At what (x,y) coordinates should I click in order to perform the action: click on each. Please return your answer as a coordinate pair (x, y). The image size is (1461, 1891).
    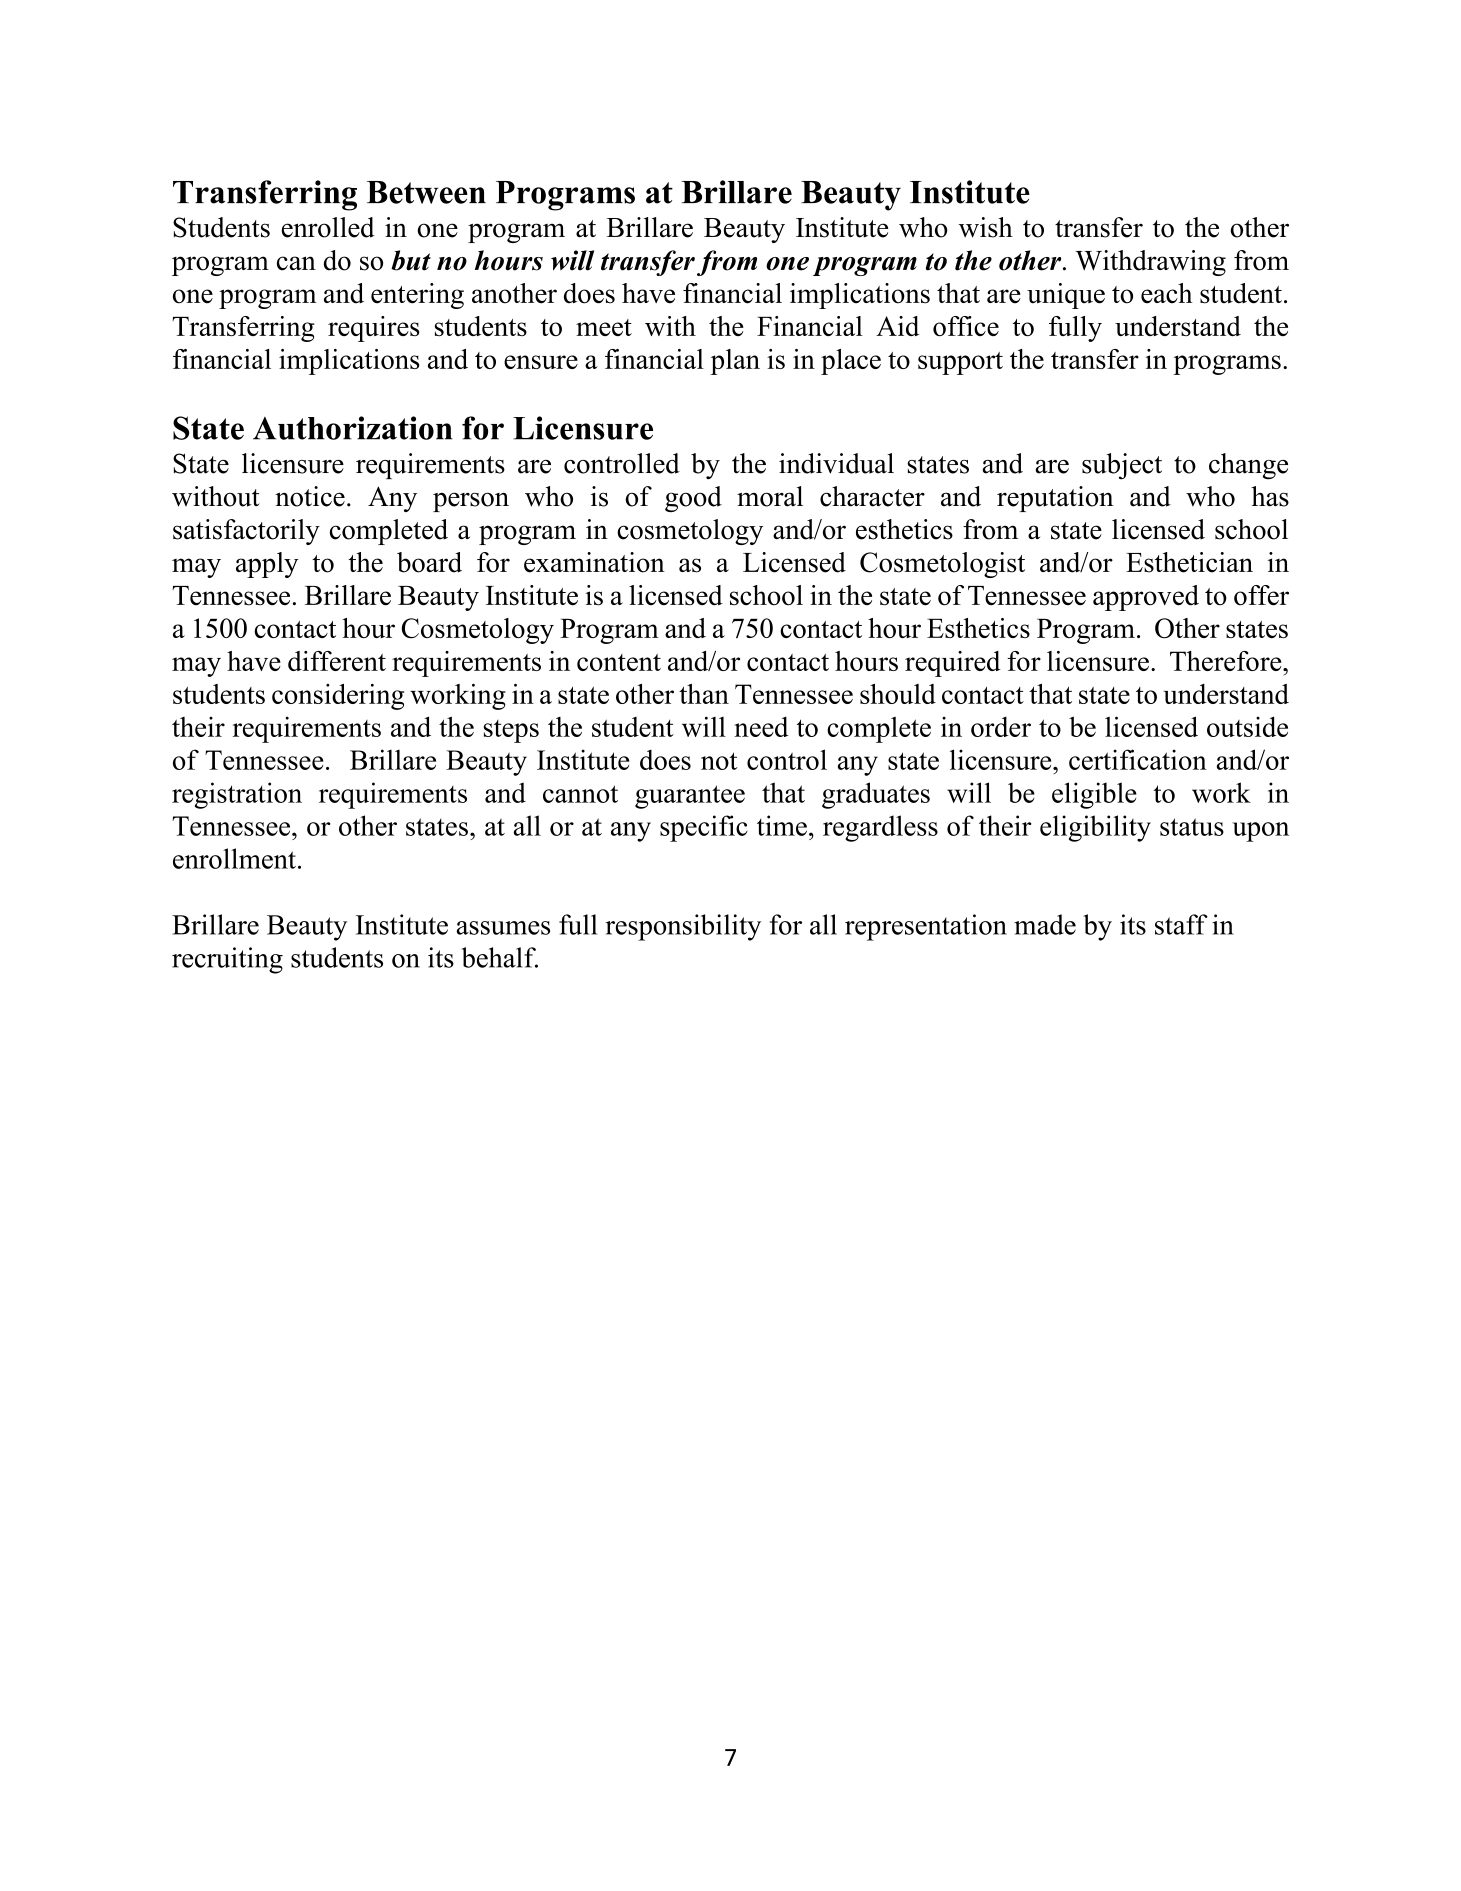
    Looking at the image, I should click on (1167, 293).
